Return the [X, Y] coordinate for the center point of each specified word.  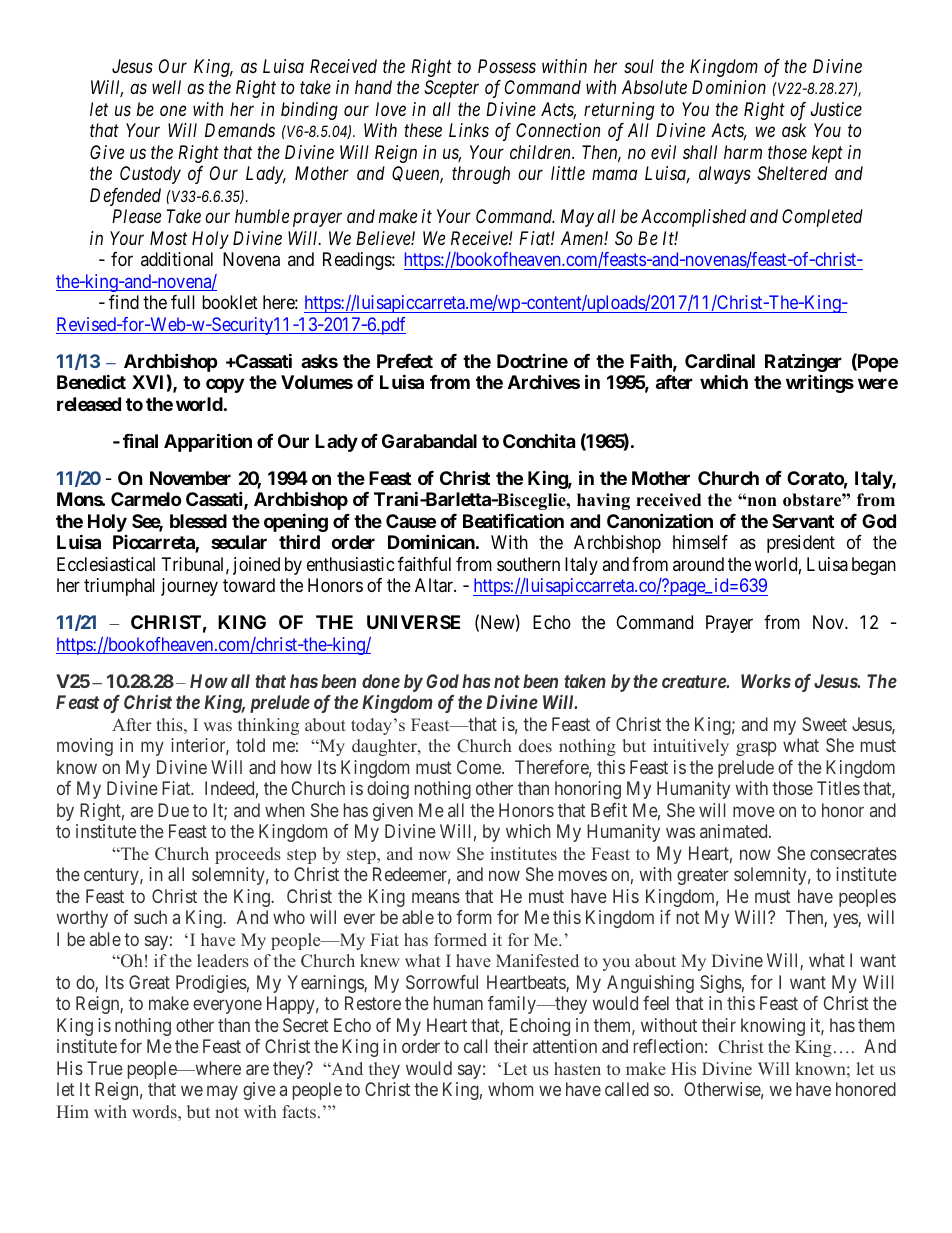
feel [656, 1003]
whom [510, 1089]
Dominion [729, 87]
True [105, 1068]
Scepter [451, 89]
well [166, 87]
